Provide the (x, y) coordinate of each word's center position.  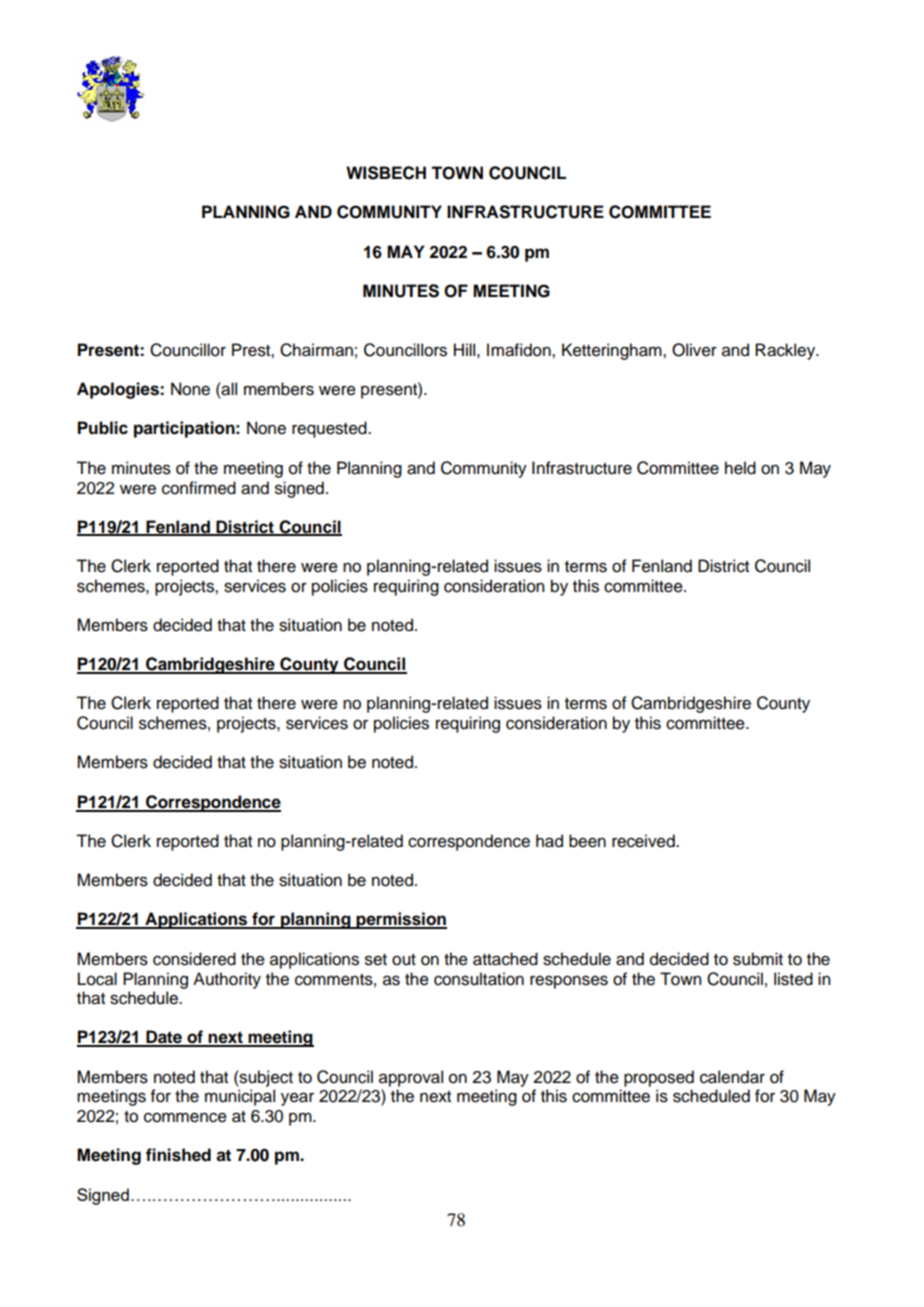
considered (194, 959)
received (644, 841)
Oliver (694, 350)
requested (330, 429)
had (549, 841)
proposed (659, 1078)
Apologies (119, 390)
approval (411, 1078)
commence (185, 1117)
